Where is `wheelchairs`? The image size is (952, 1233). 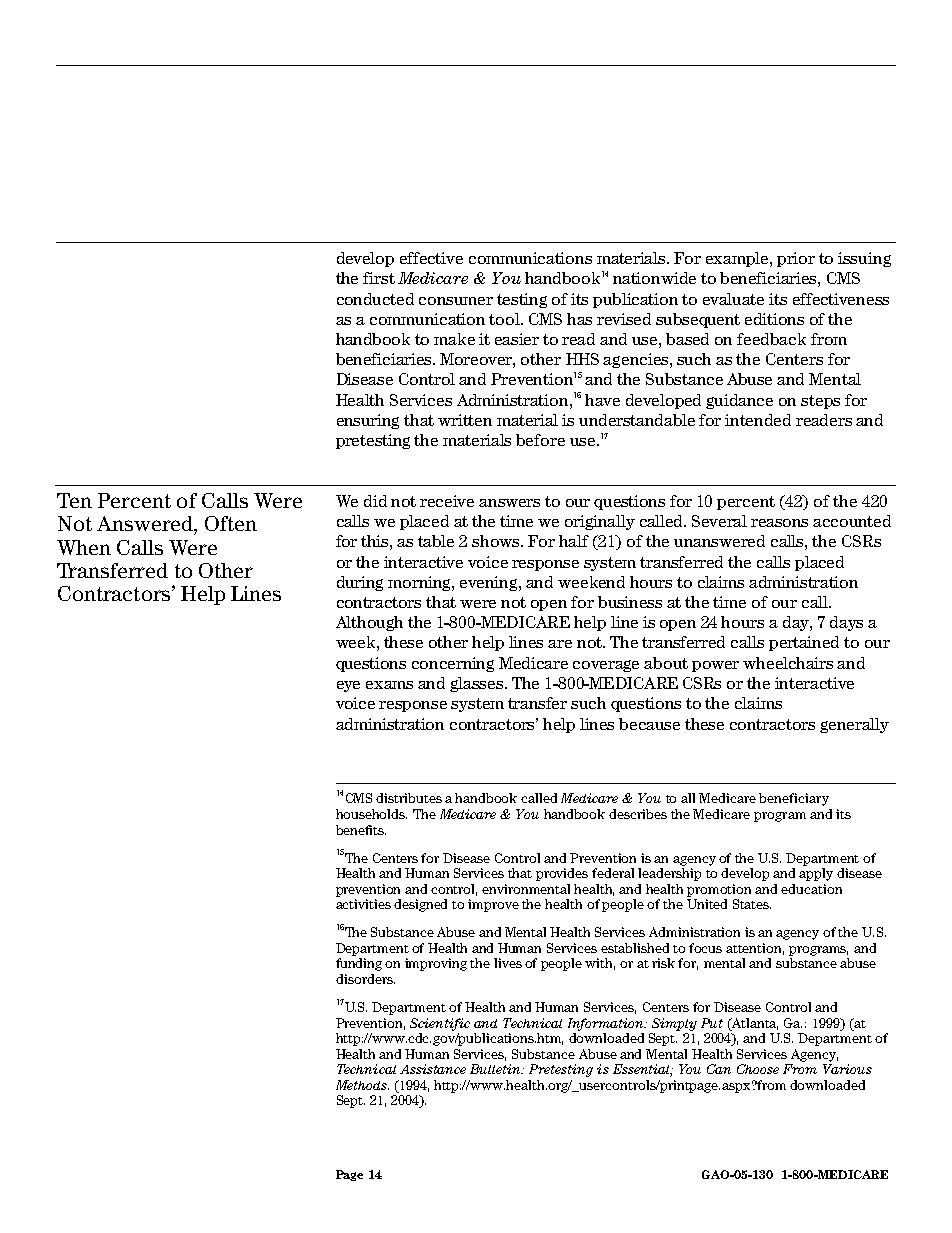
wheelchairs is located at coordinates (788, 663).
